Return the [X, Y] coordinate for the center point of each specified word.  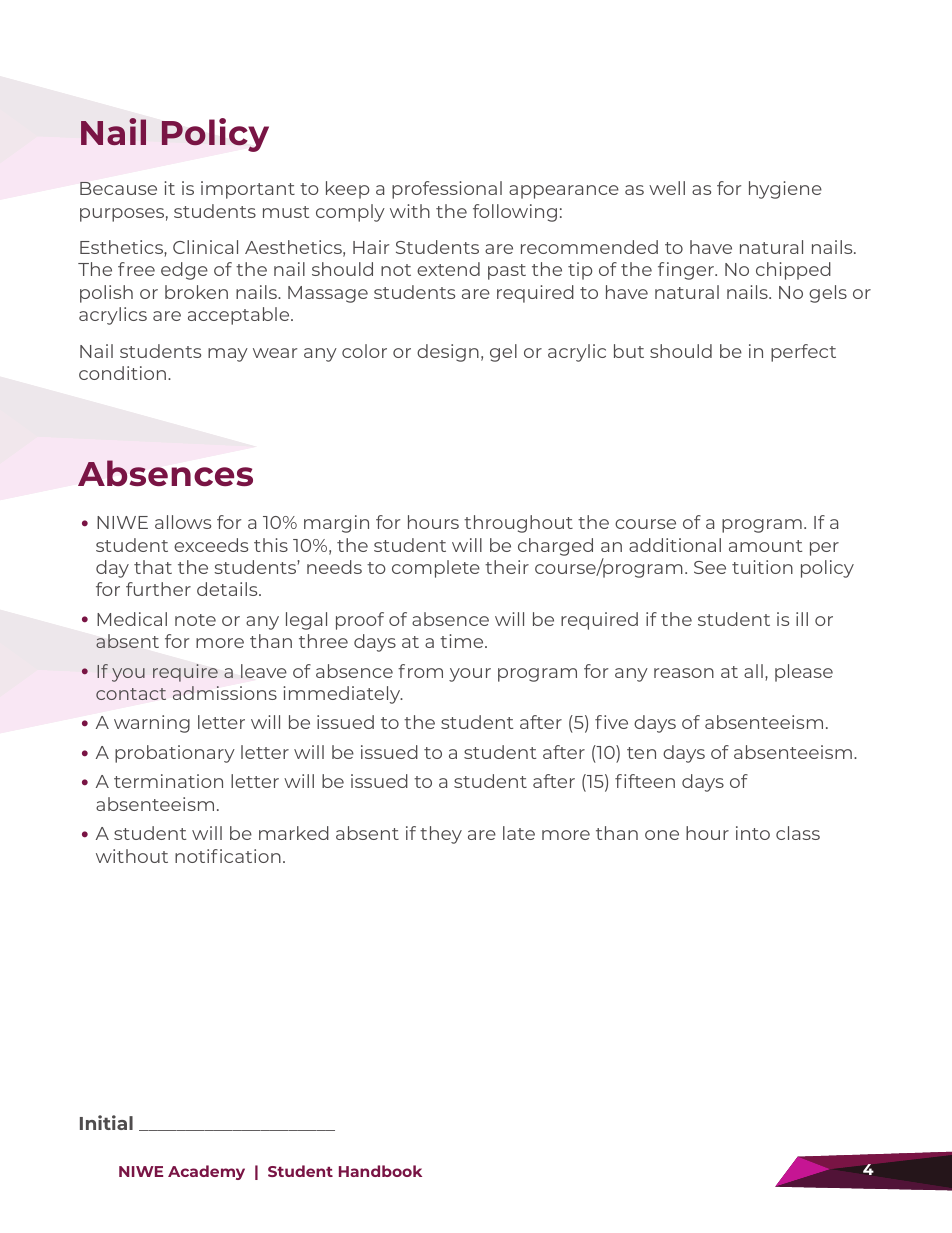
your [470, 675]
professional [447, 190]
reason [684, 673]
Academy [206, 1172]
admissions [225, 693]
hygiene [785, 190]
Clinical [205, 247]
